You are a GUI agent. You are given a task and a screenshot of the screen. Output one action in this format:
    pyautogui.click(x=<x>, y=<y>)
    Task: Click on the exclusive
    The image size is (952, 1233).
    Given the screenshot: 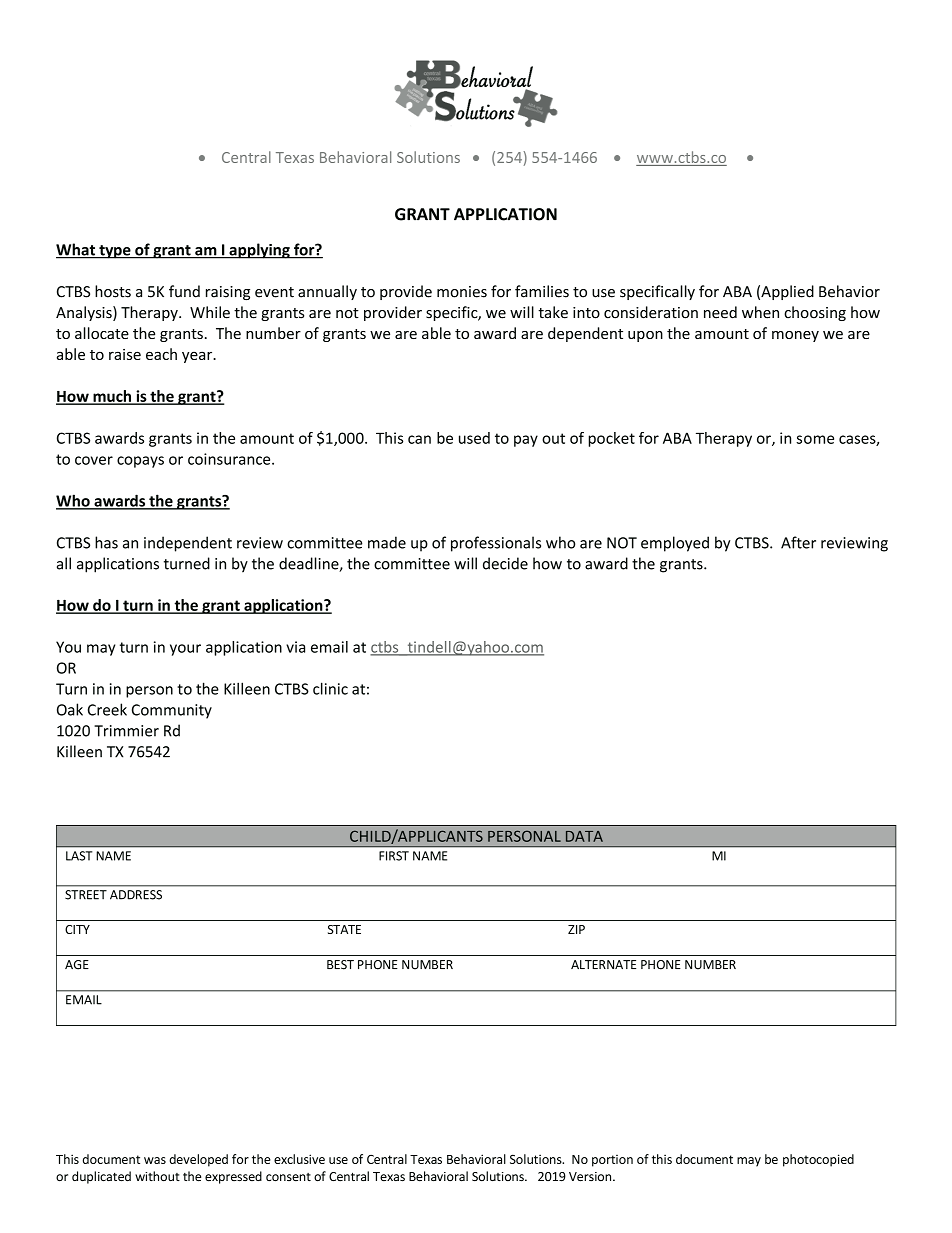 What is the action you would take?
    pyautogui.click(x=299, y=1159)
